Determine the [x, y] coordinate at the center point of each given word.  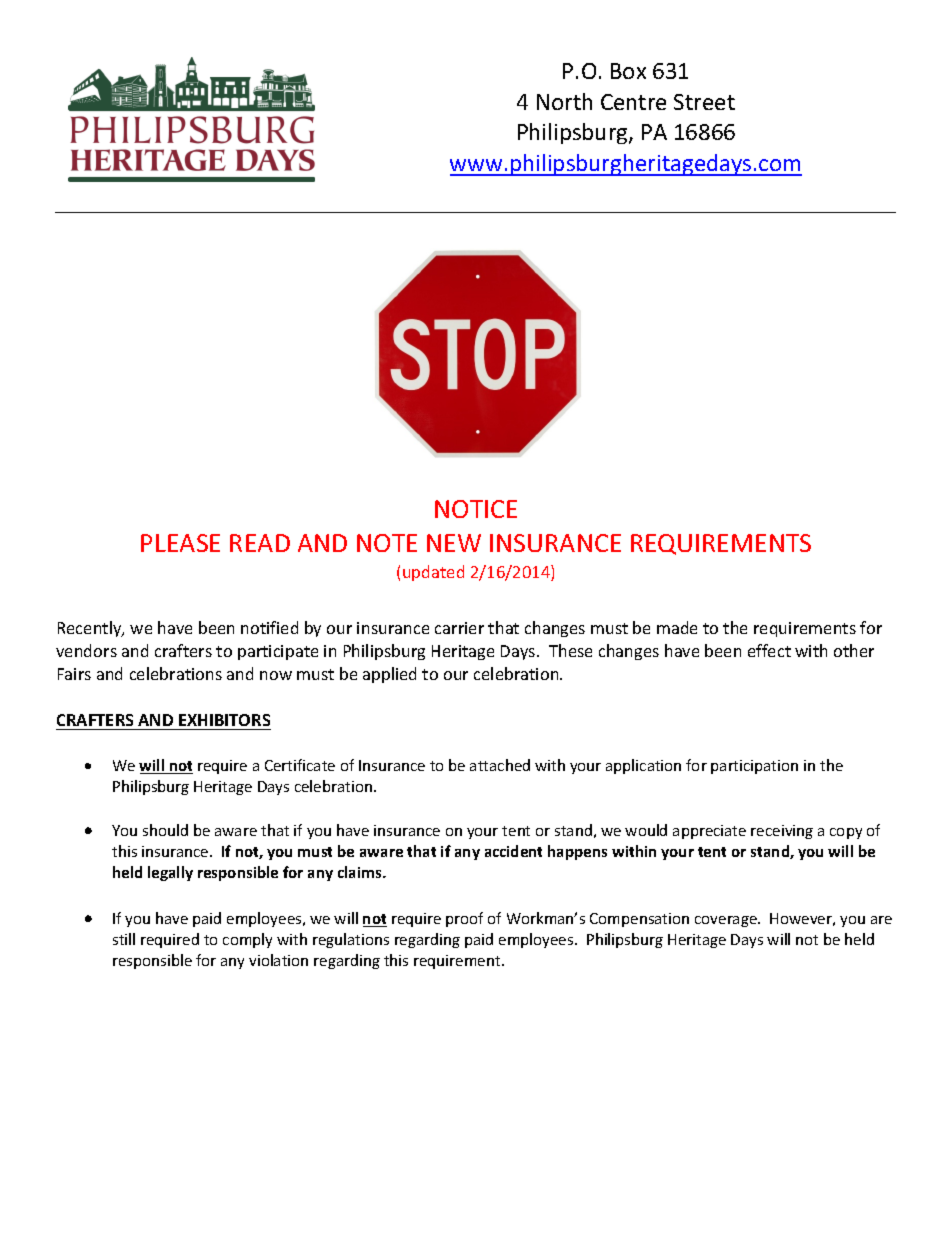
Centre [633, 102]
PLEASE [180, 543]
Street [704, 102]
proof [464, 919]
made [677, 627]
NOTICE [476, 509]
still [124, 939]
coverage [727, 921]
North [564, 101]
